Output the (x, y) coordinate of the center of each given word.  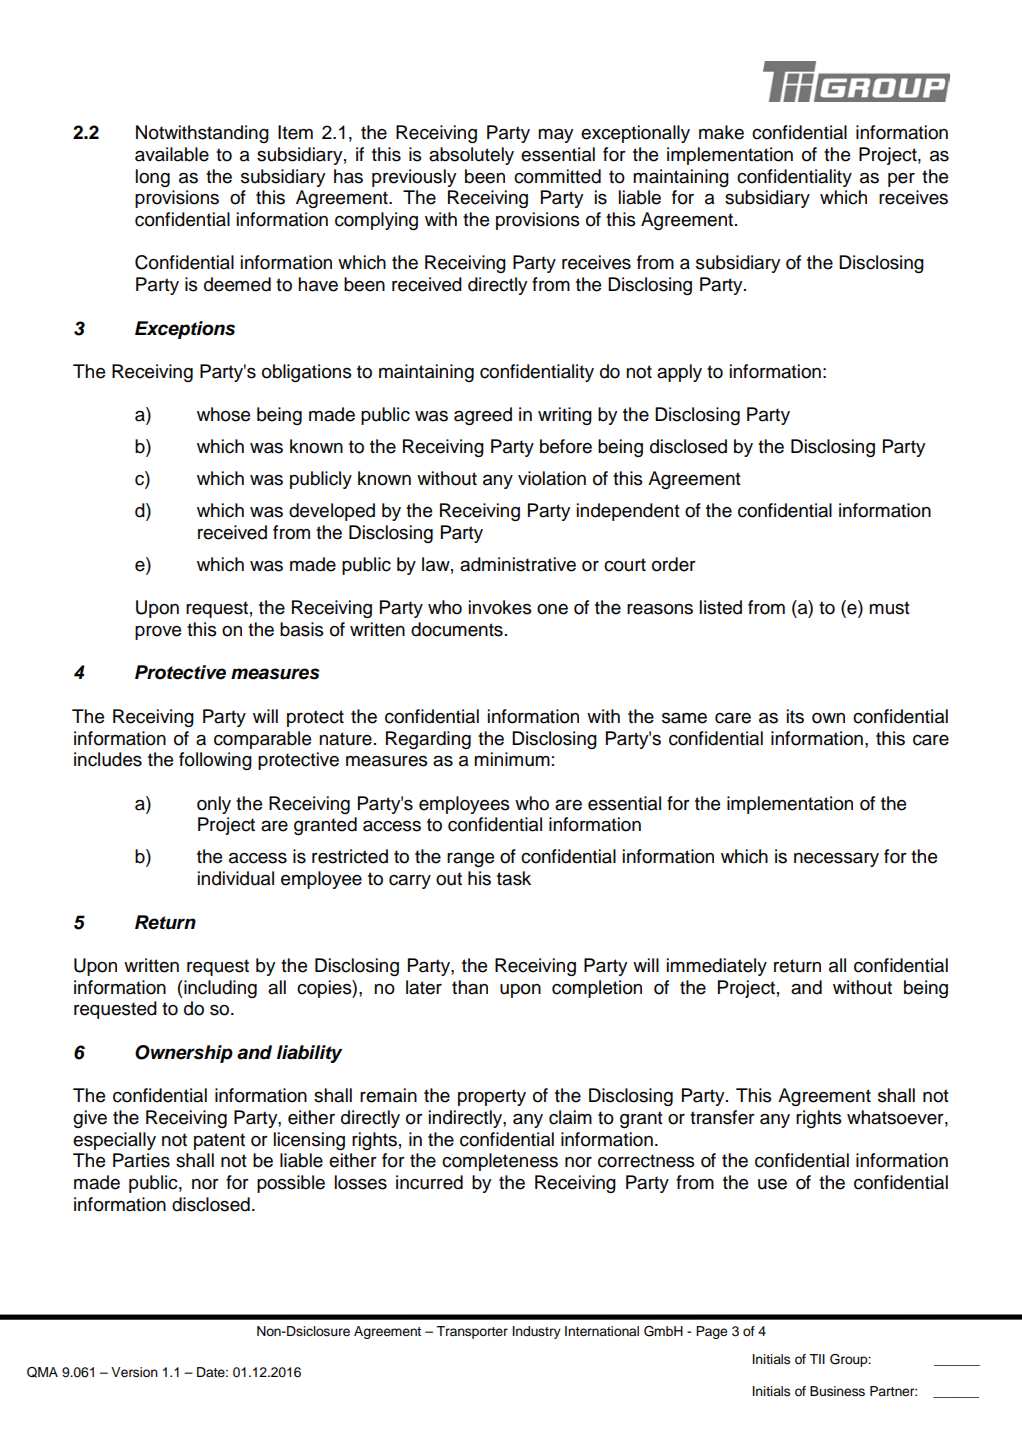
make (721, 132)
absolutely (471, 156)
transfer (722, 1117)
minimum (512, 759)
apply (679, 373)
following (215, 761)
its (795, 716)
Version (134, 1372)
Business (837, 1391)
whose (223, 414)
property (492, 1097)
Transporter (472, 1332)
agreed (483, 416)
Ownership (184, 1054)
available (172, 154)
